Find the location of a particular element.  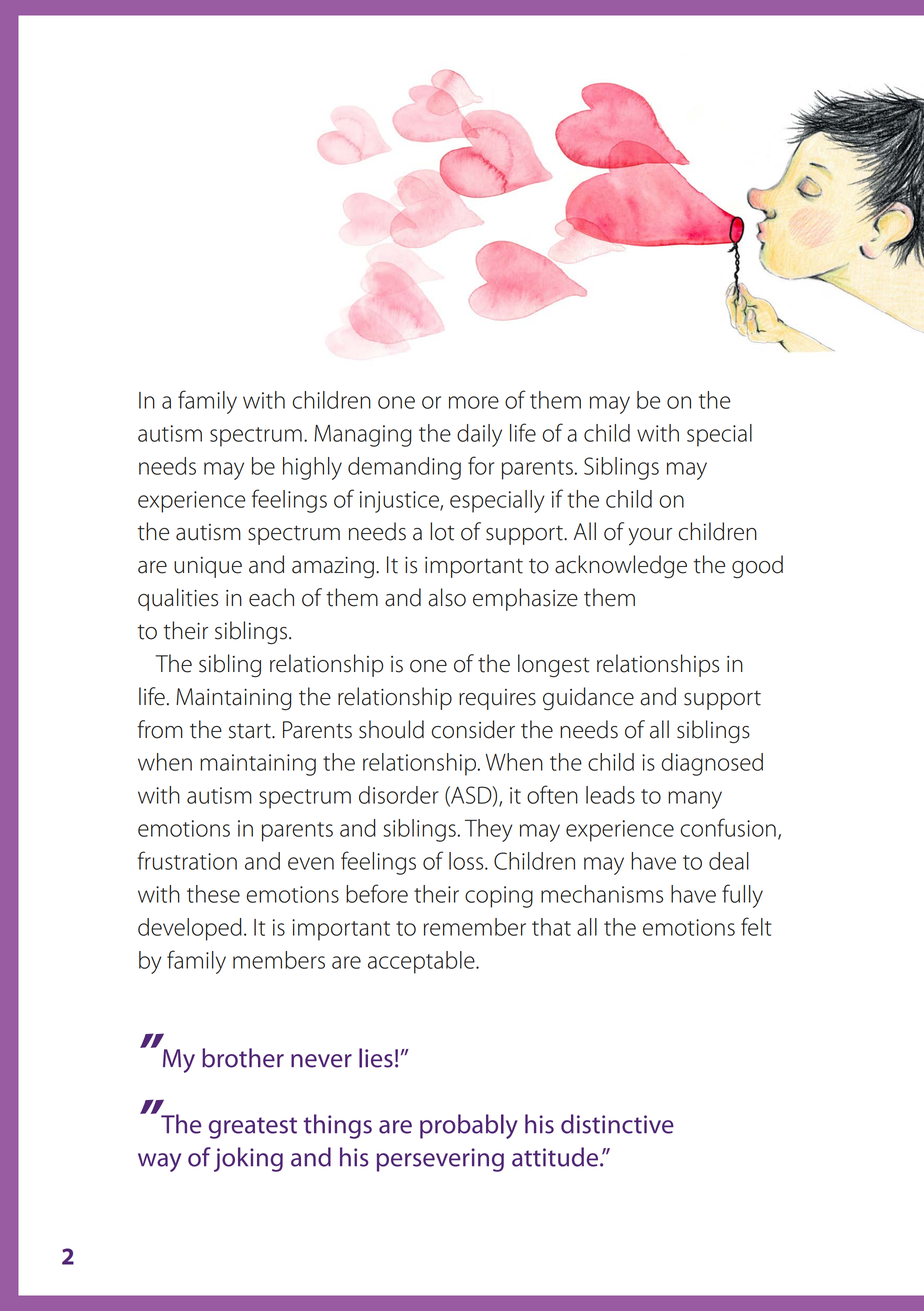

start is located at coordinates (251, 731).
